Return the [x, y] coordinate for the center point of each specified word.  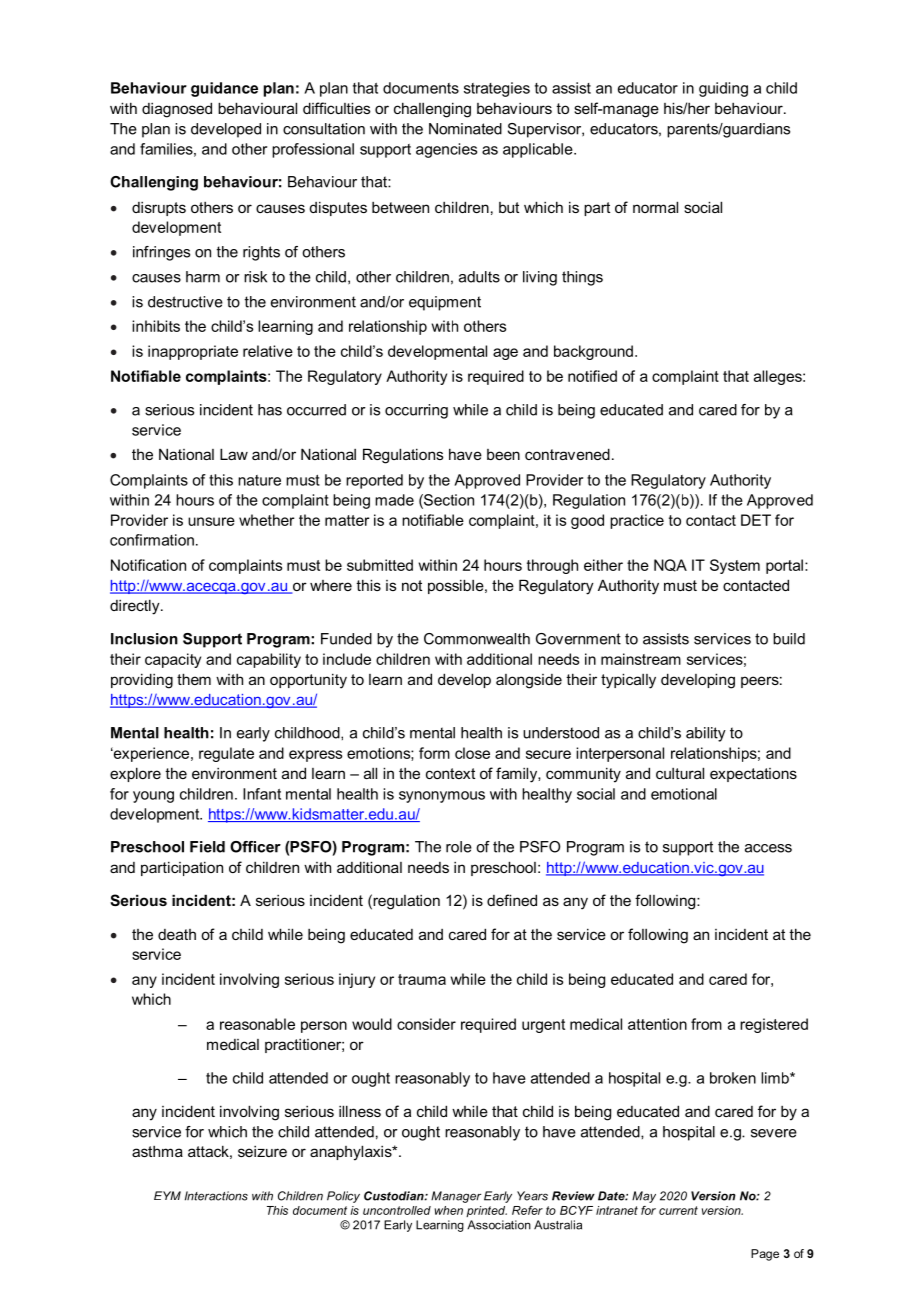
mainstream [641, 659]
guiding [723, 89]
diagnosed [177, 110]
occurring [416, 411]
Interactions [216, 1196]
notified [592, 376]
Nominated [465, 129]
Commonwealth [477, 639]
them [194, 679]
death [177, 934]
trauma [422, 979]
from [706, 1024]
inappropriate [193, 352]
